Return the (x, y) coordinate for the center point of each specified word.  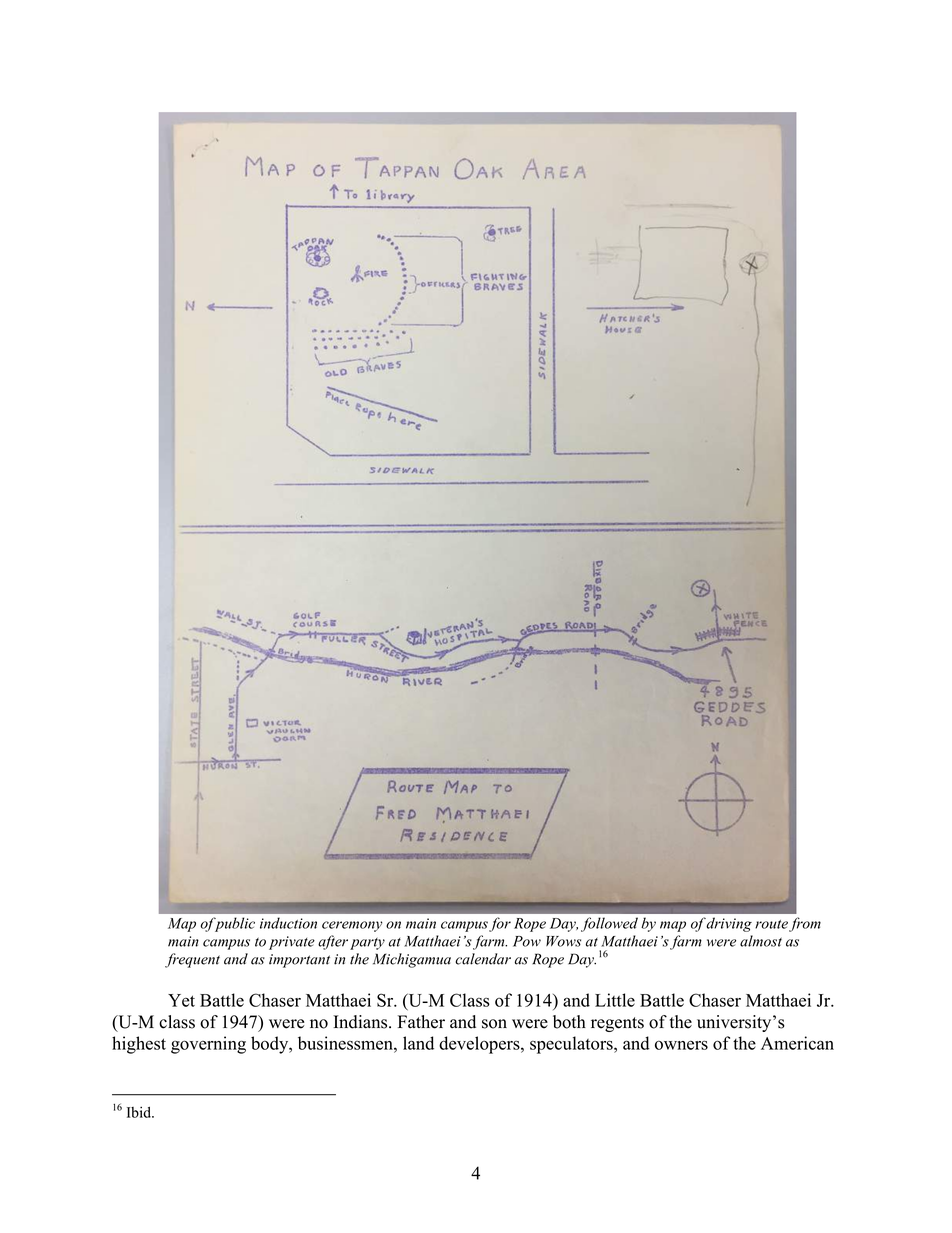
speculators (572, 1045)
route (771, 924)
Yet (181, 1000)
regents (617, 1024)
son (494, 1024)
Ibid (140, 1112)
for (500, 924)
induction (288, 923)
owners (681, 1045)
